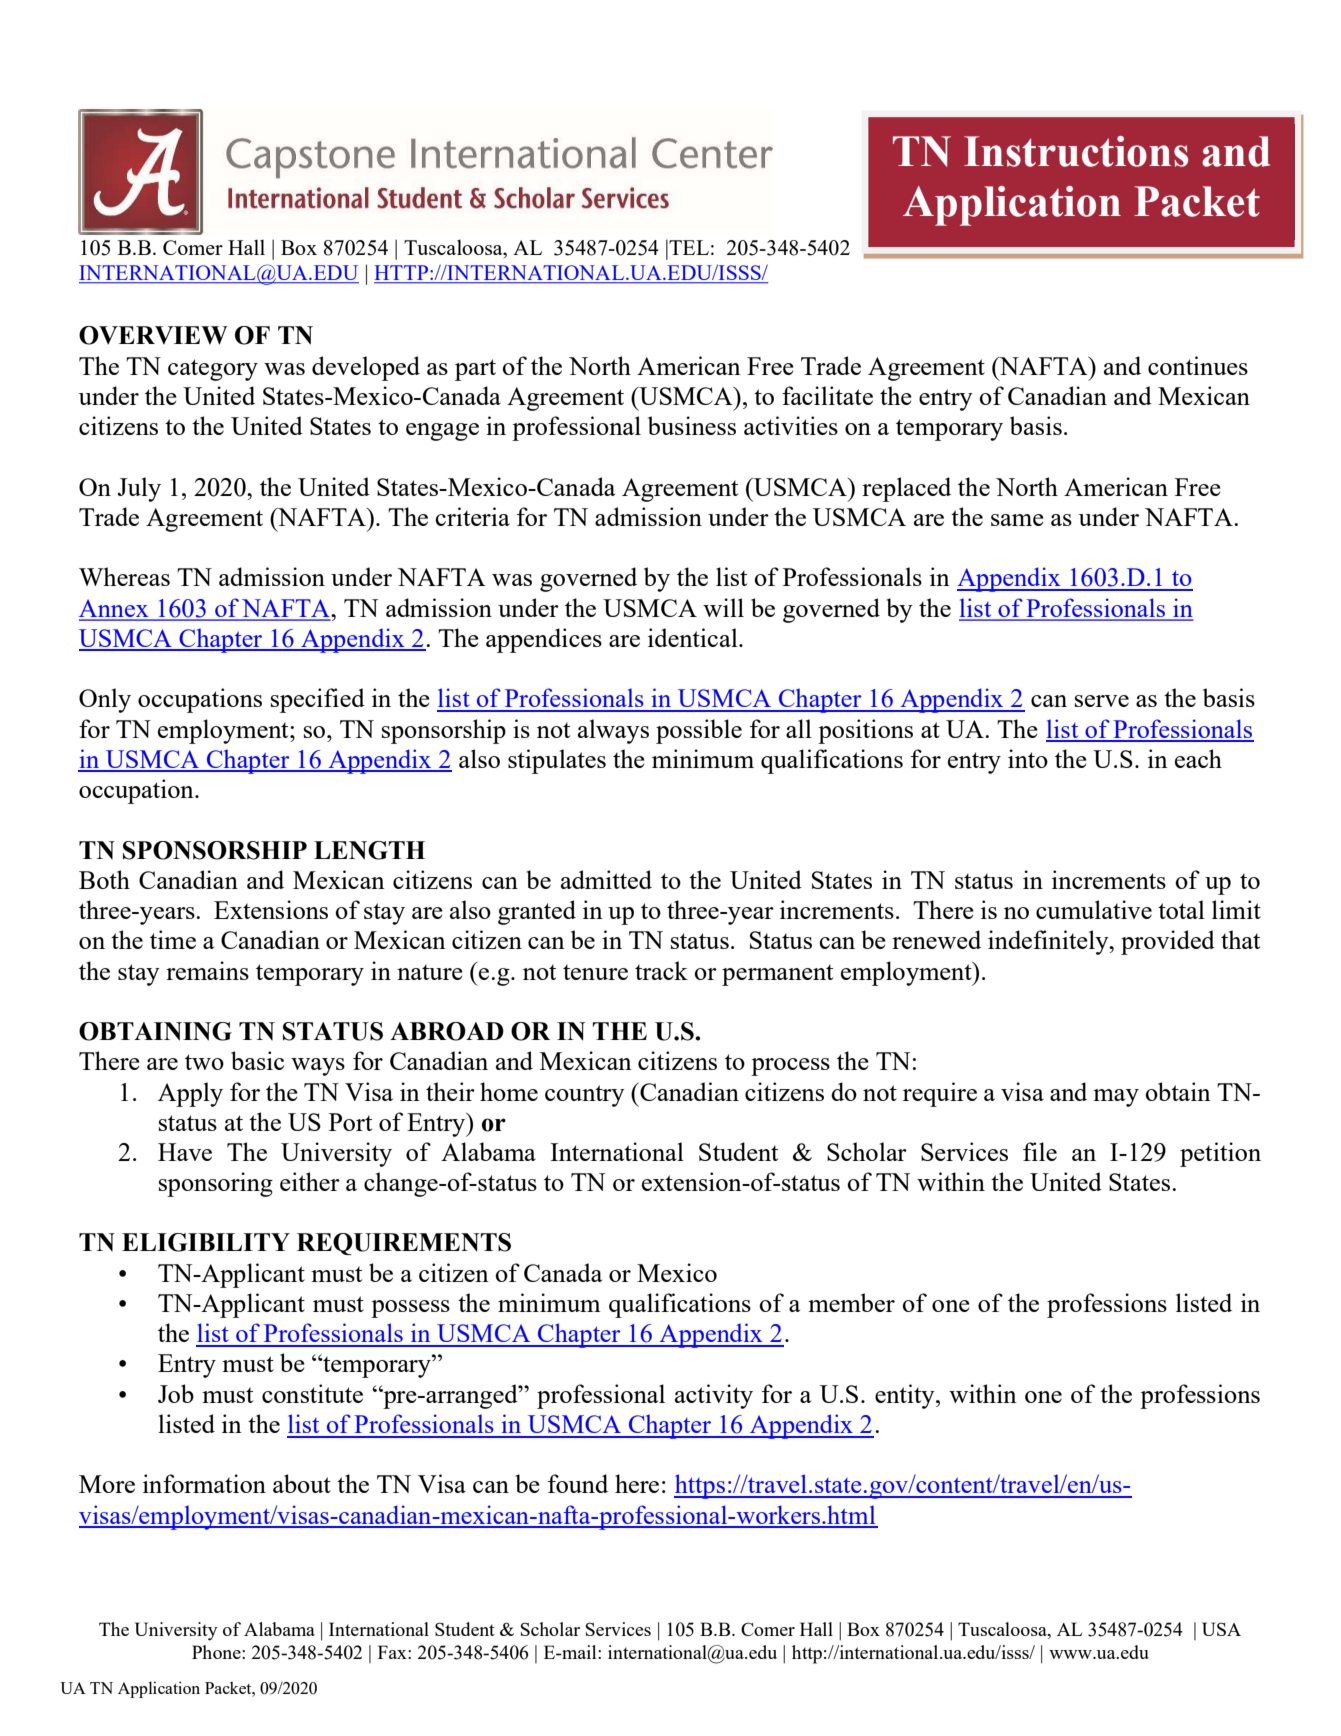 Image resolution: width=1341 pixels, height=1736 pixels. I want to click on country, so click(585, 1096).
